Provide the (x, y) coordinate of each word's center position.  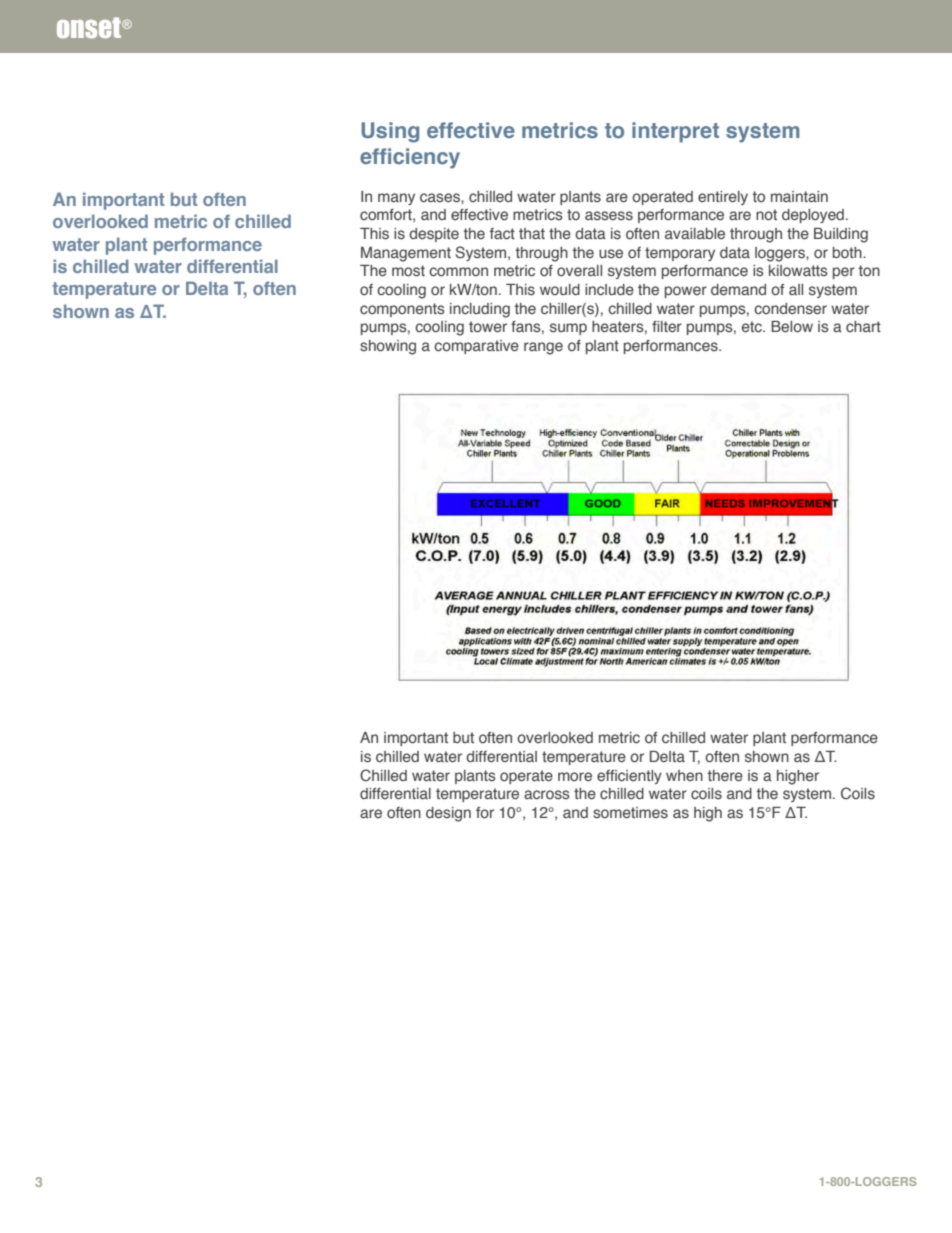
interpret (675, 132)
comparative (476, 347)
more (575, 776)
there (725, 776)
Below (792, 326)
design (448, 814)
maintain (799, 196)
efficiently (629, 777)
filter (667, 326)
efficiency (410, 158)
